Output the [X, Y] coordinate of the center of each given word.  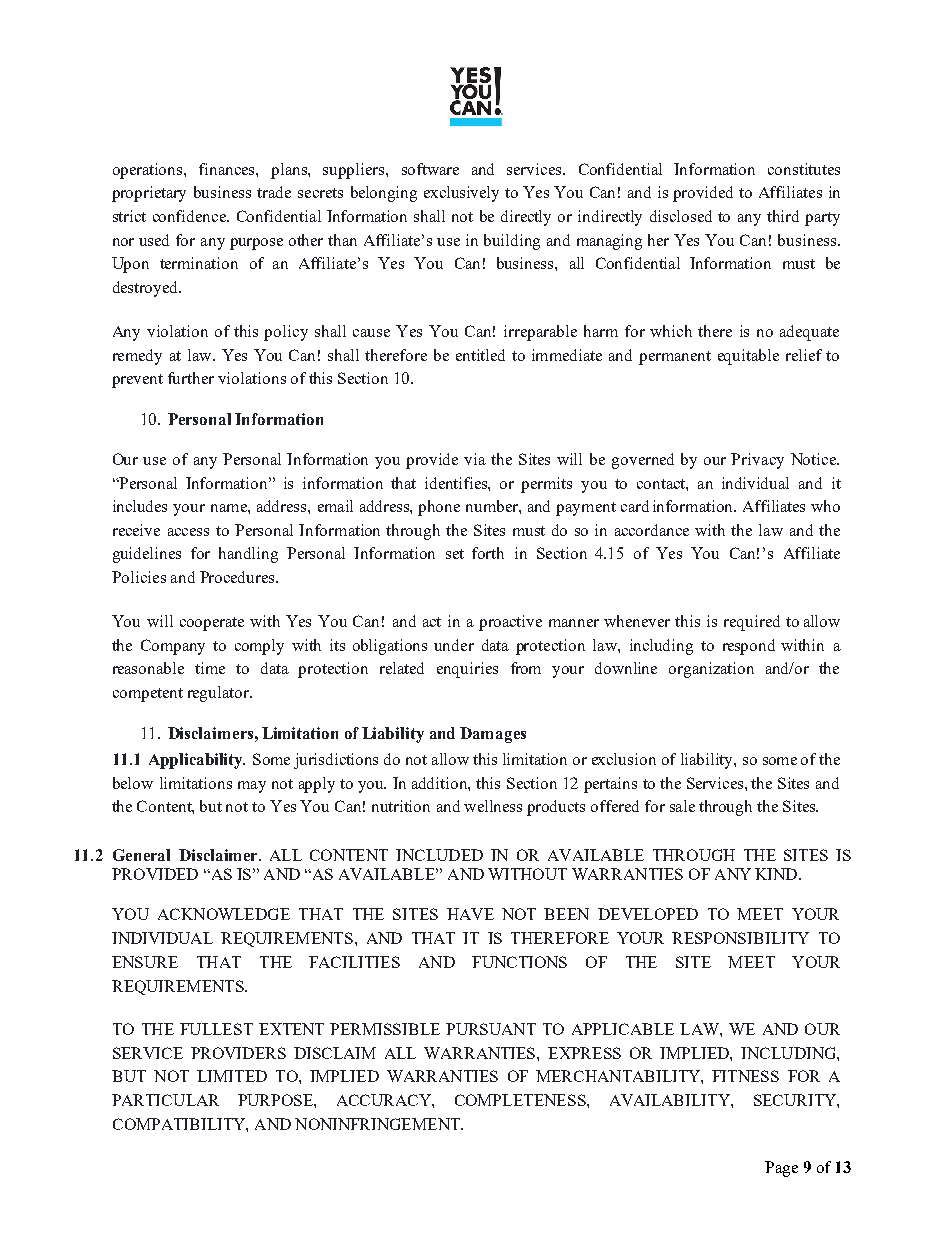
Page [781, 1169]
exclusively [461, 194]
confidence [190, 216]
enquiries [467, 670]
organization [711, 670]
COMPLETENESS [521, 1100]
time [210, 668]
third [783, 216]
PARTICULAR [165, 1100]
